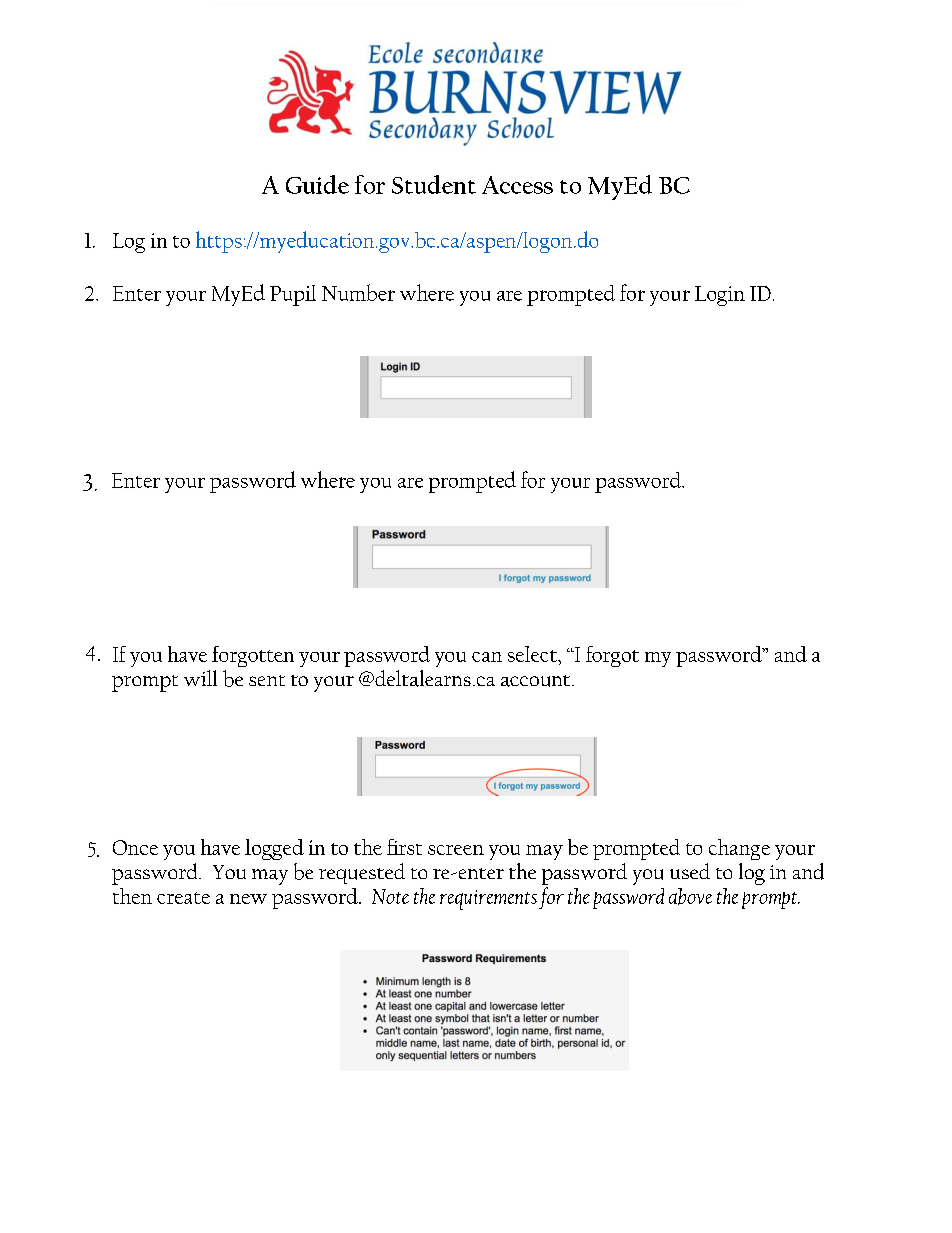 The height and width of the image is (1233, 952). I want to click on Access, so click(517, 185).
